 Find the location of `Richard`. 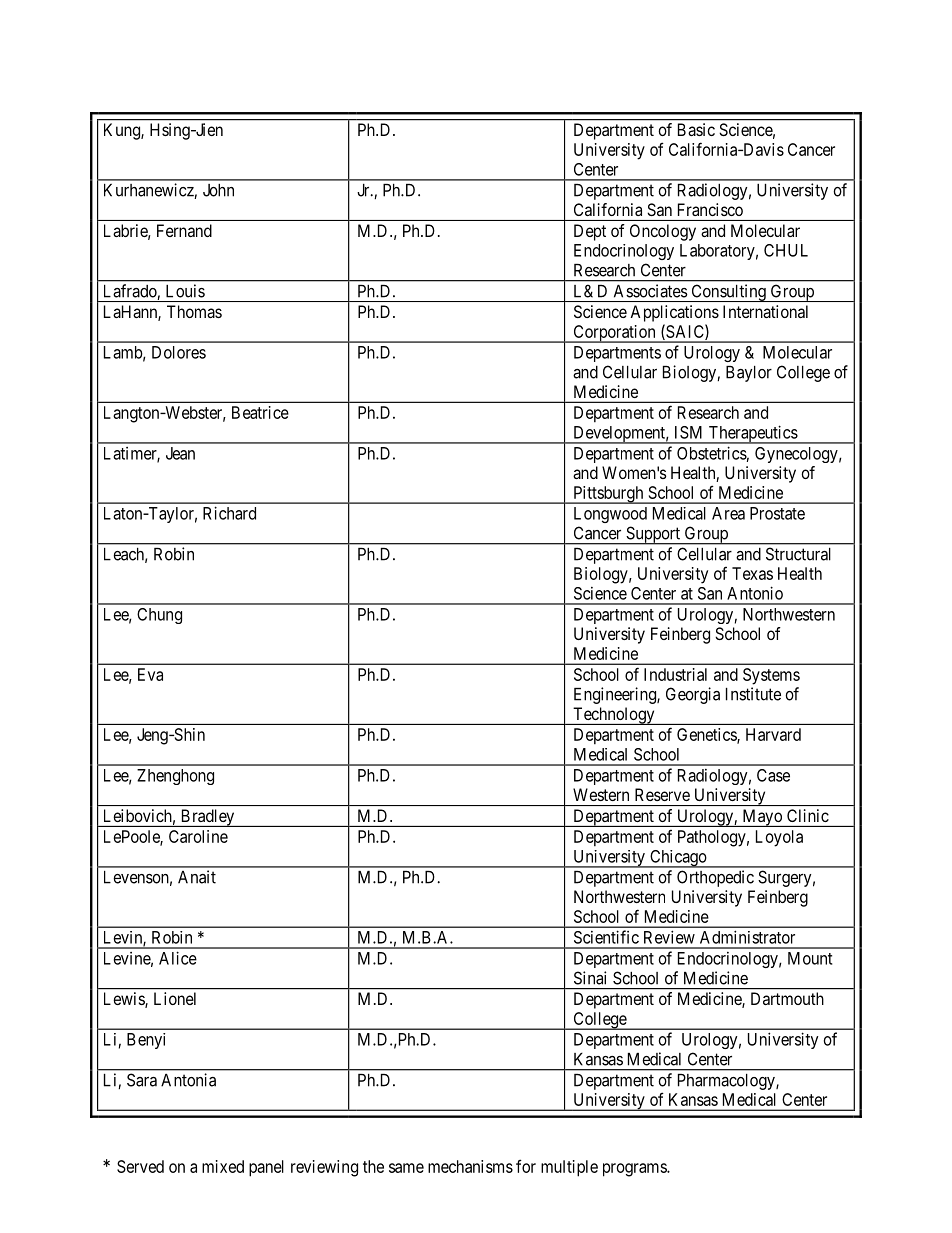

Richard is located at coordinates (229, 513).
